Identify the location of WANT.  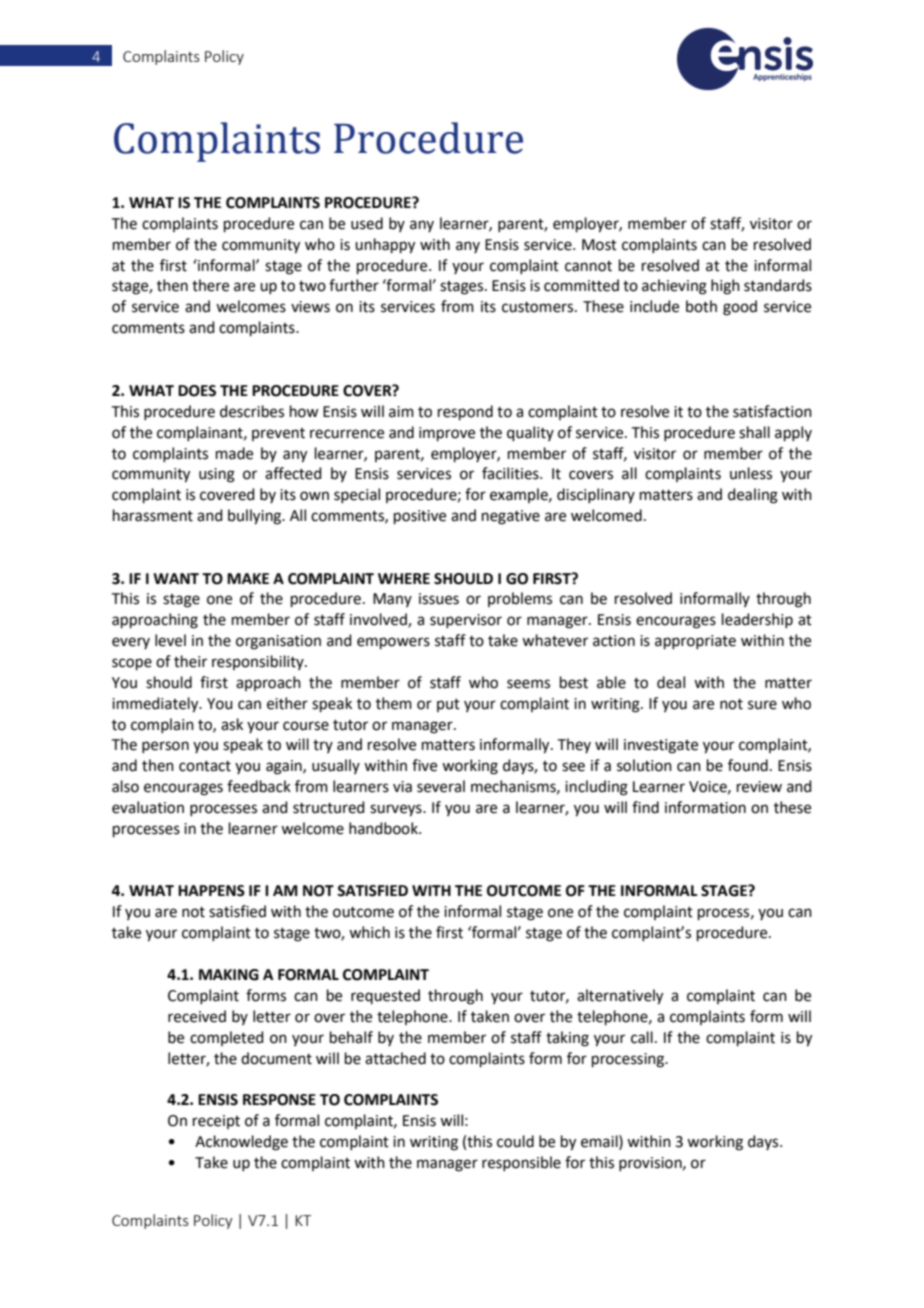
(176, 578).
